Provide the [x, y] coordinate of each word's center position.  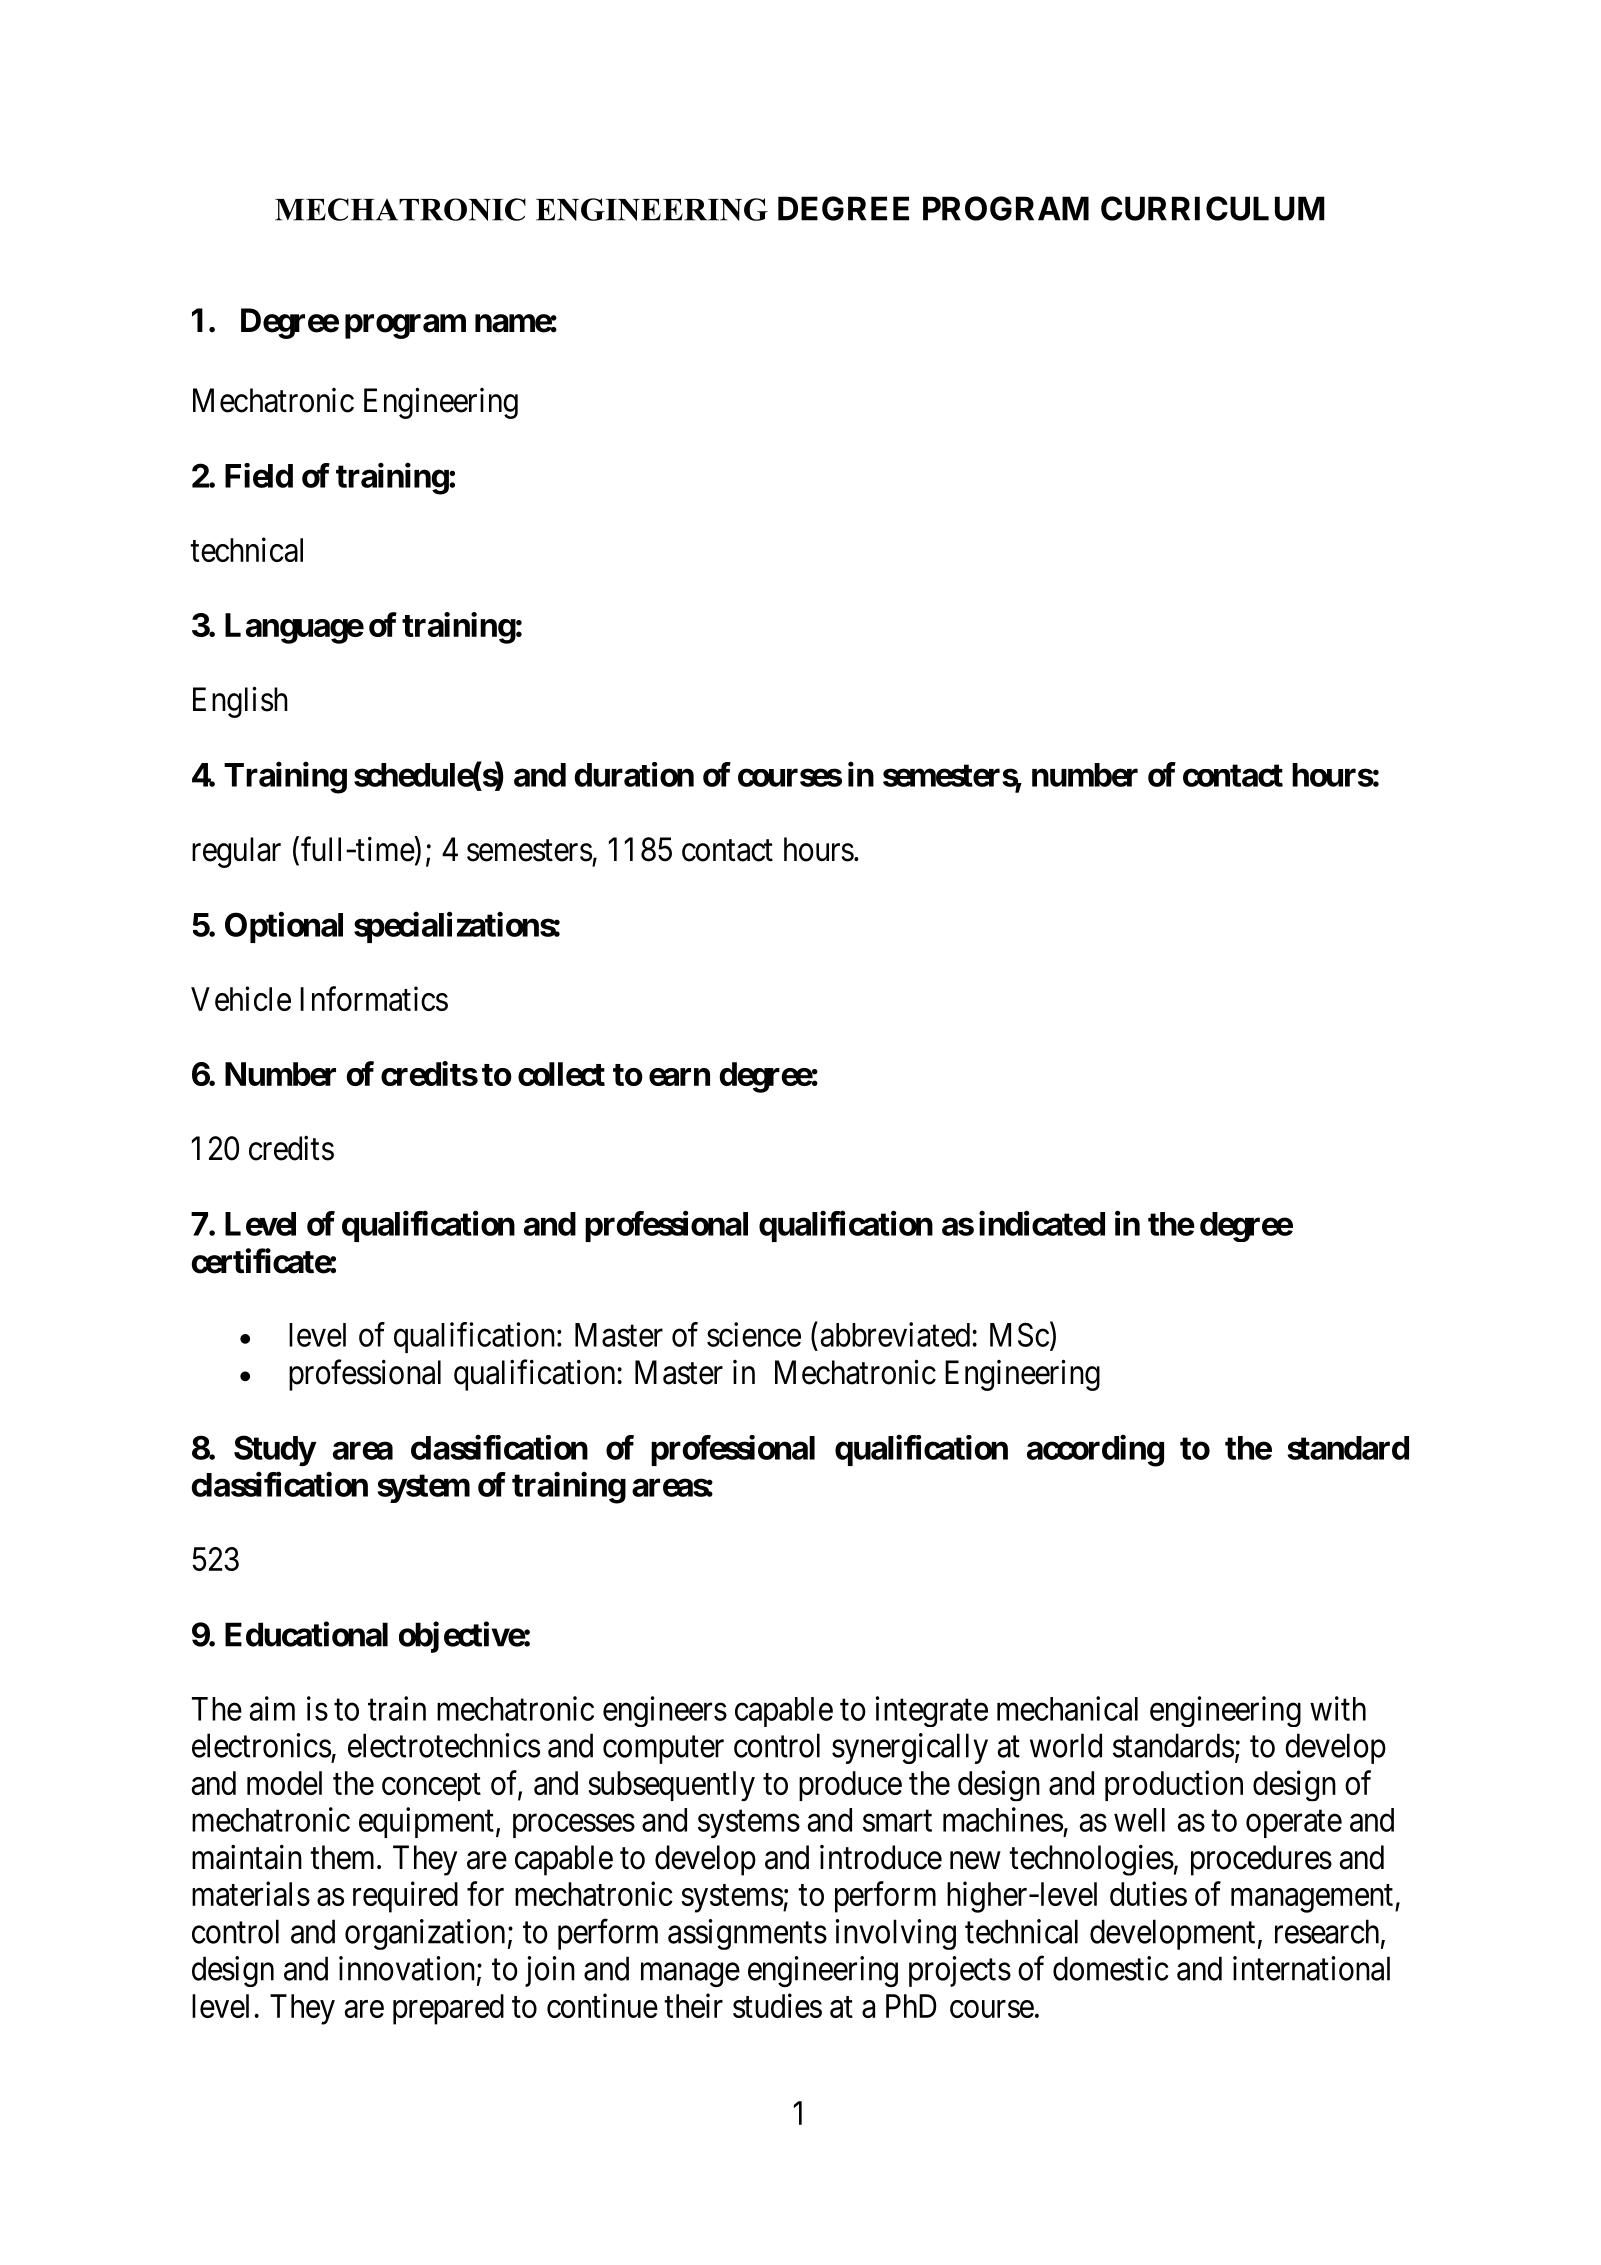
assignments [747, 1934]
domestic [1111, 1968]
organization [425, 1934]
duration [634, 774]
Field [259, 475]
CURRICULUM [1213, 208]
